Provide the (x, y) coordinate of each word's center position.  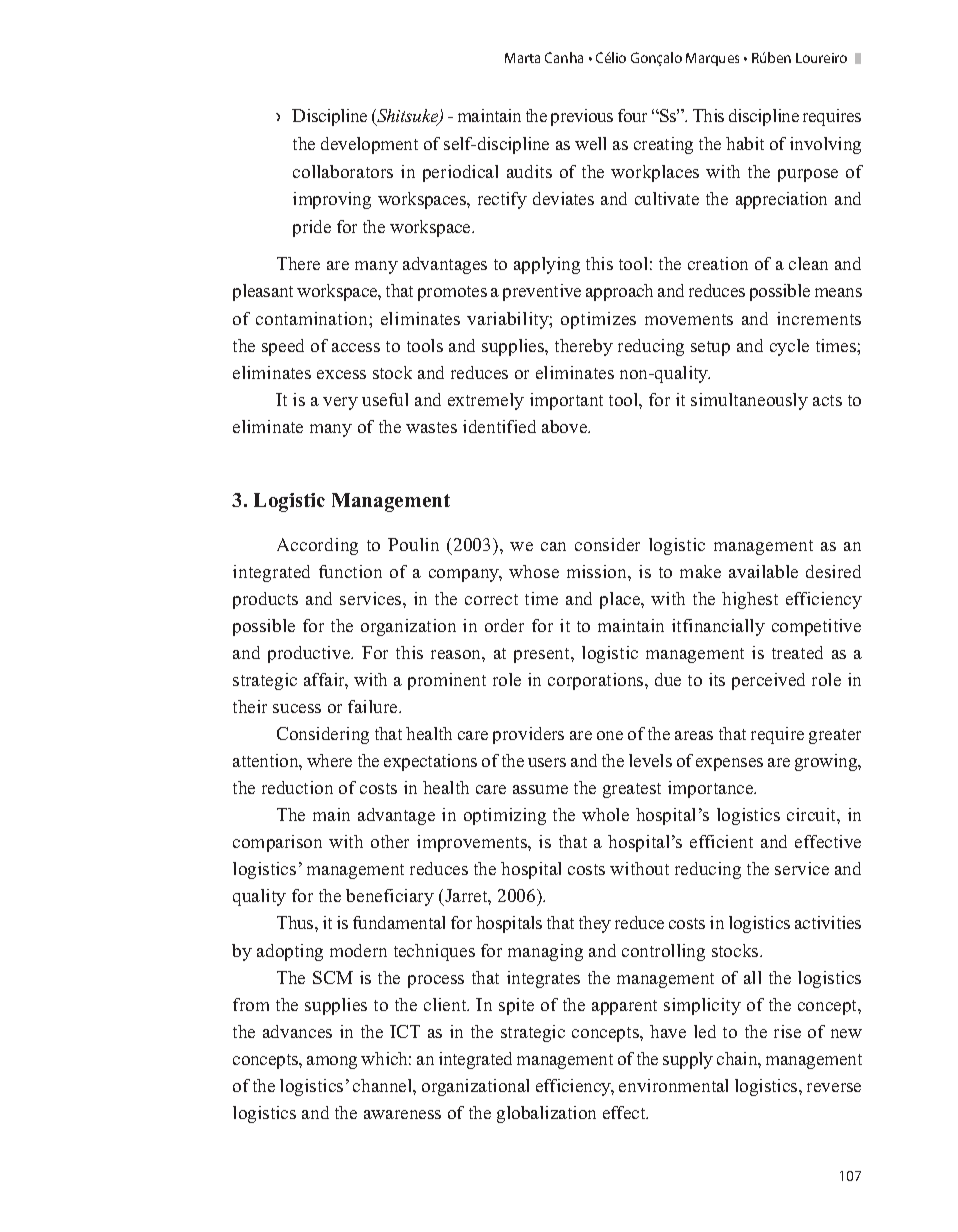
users (547, 762)
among (332, 1062)
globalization (546, 1114)
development (369, 145)
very (340, 403)
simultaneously (749, 401)
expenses (729, 764)
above (566, 426)
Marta (522, 58)
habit (745, 143)
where (329, 760)
